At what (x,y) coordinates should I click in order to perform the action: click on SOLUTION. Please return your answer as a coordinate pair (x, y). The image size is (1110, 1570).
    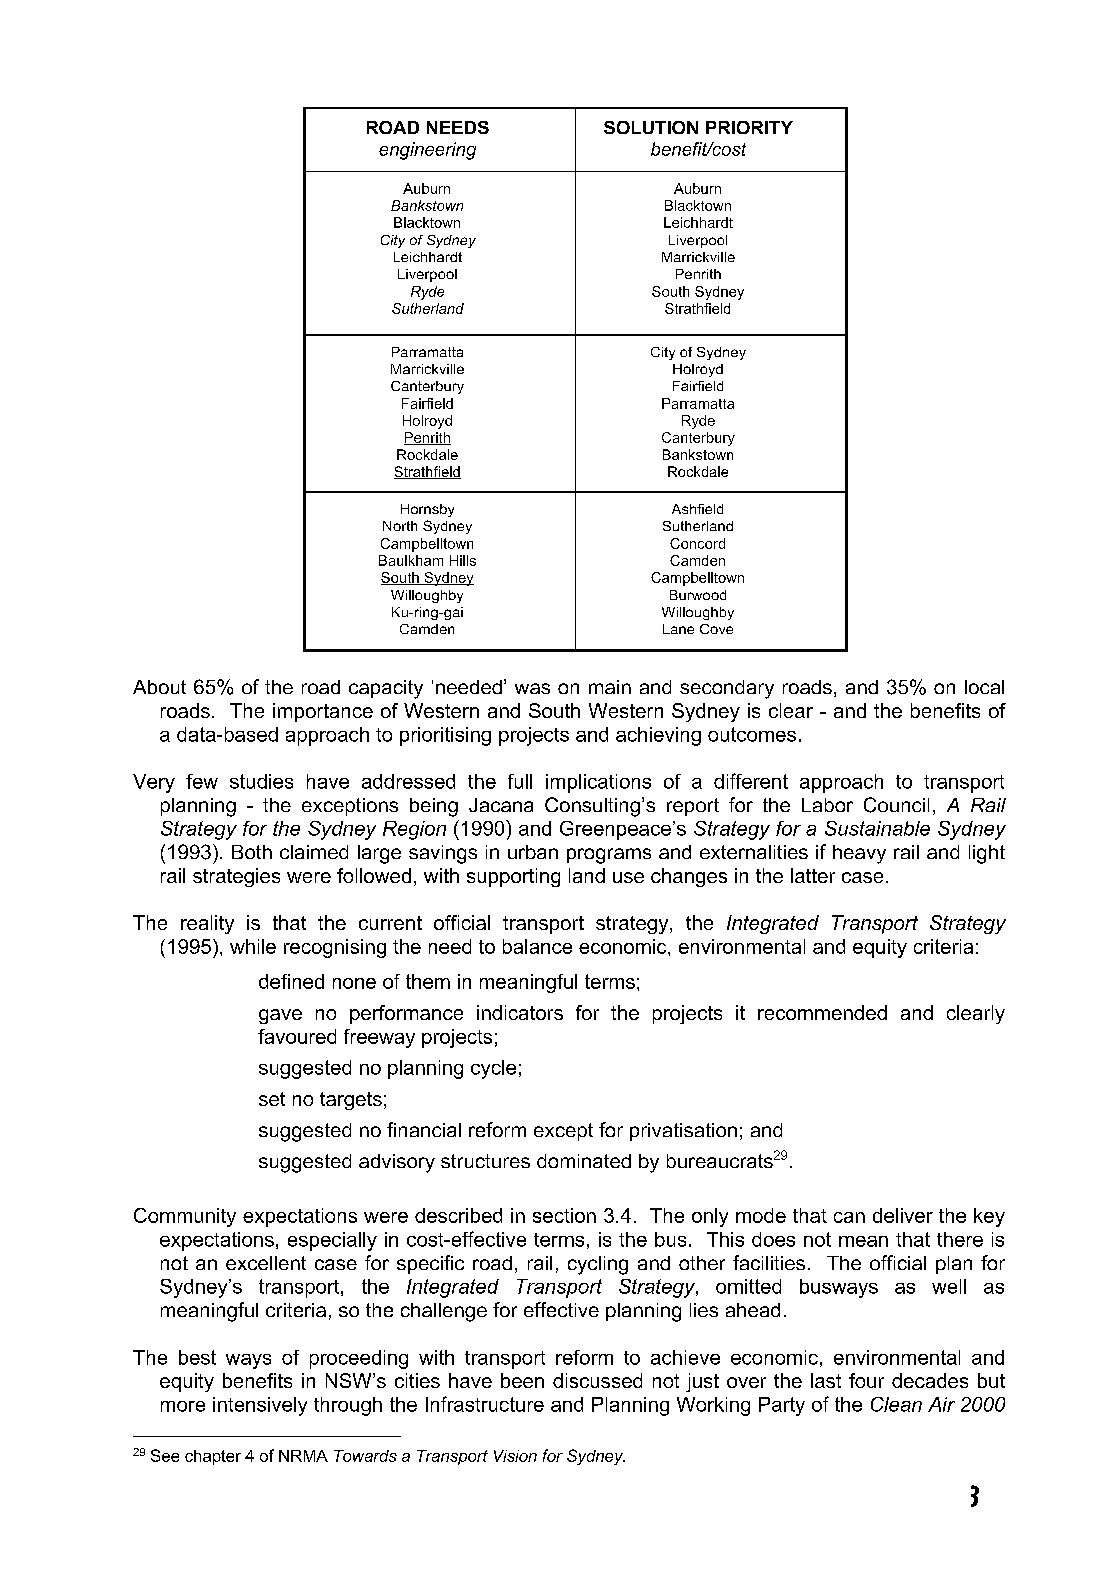
    Looking at the image, I should click on (651, 127).
